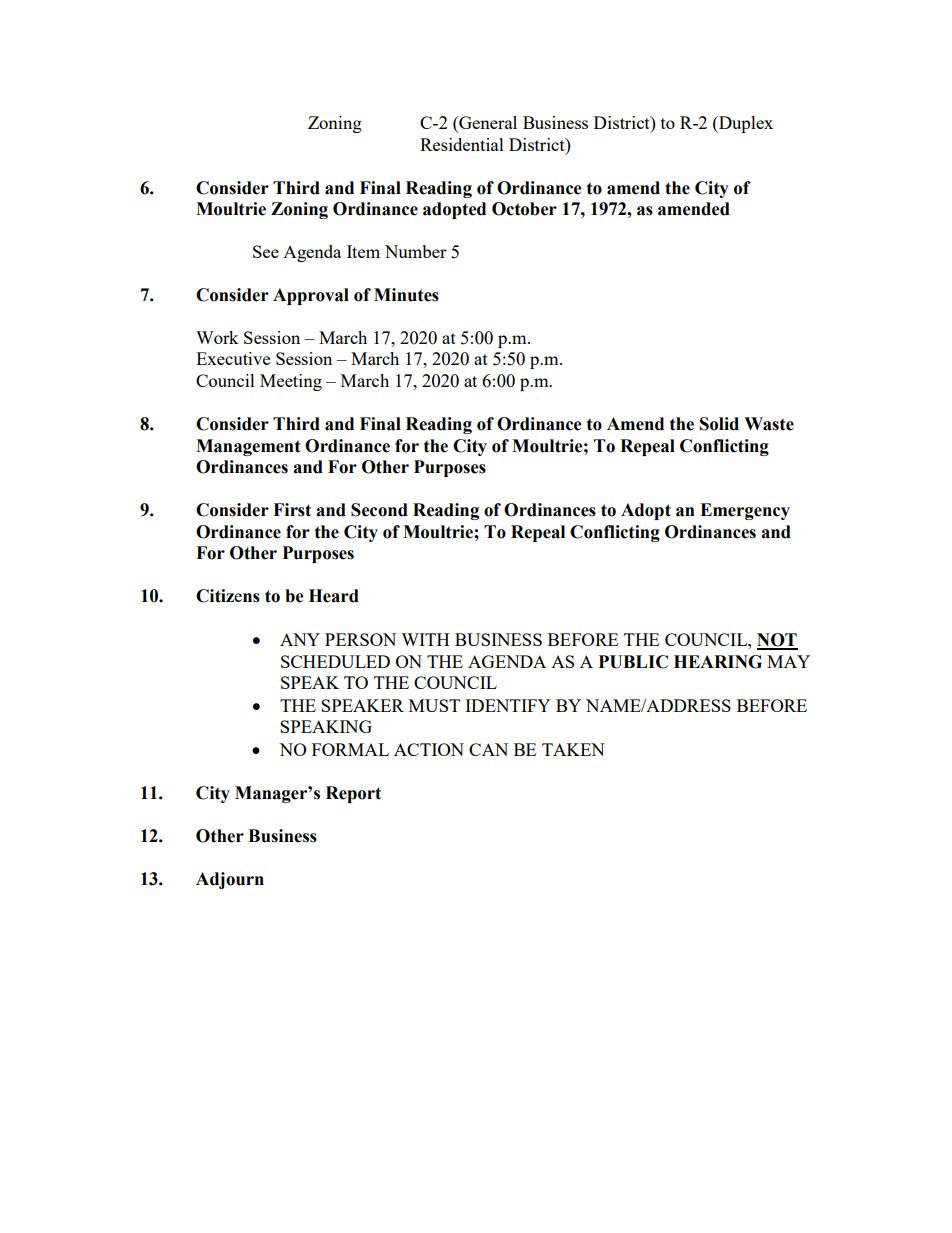 The width and height of the screenshot is (952, 1233). I want to click on Second, so click(379, 510).
